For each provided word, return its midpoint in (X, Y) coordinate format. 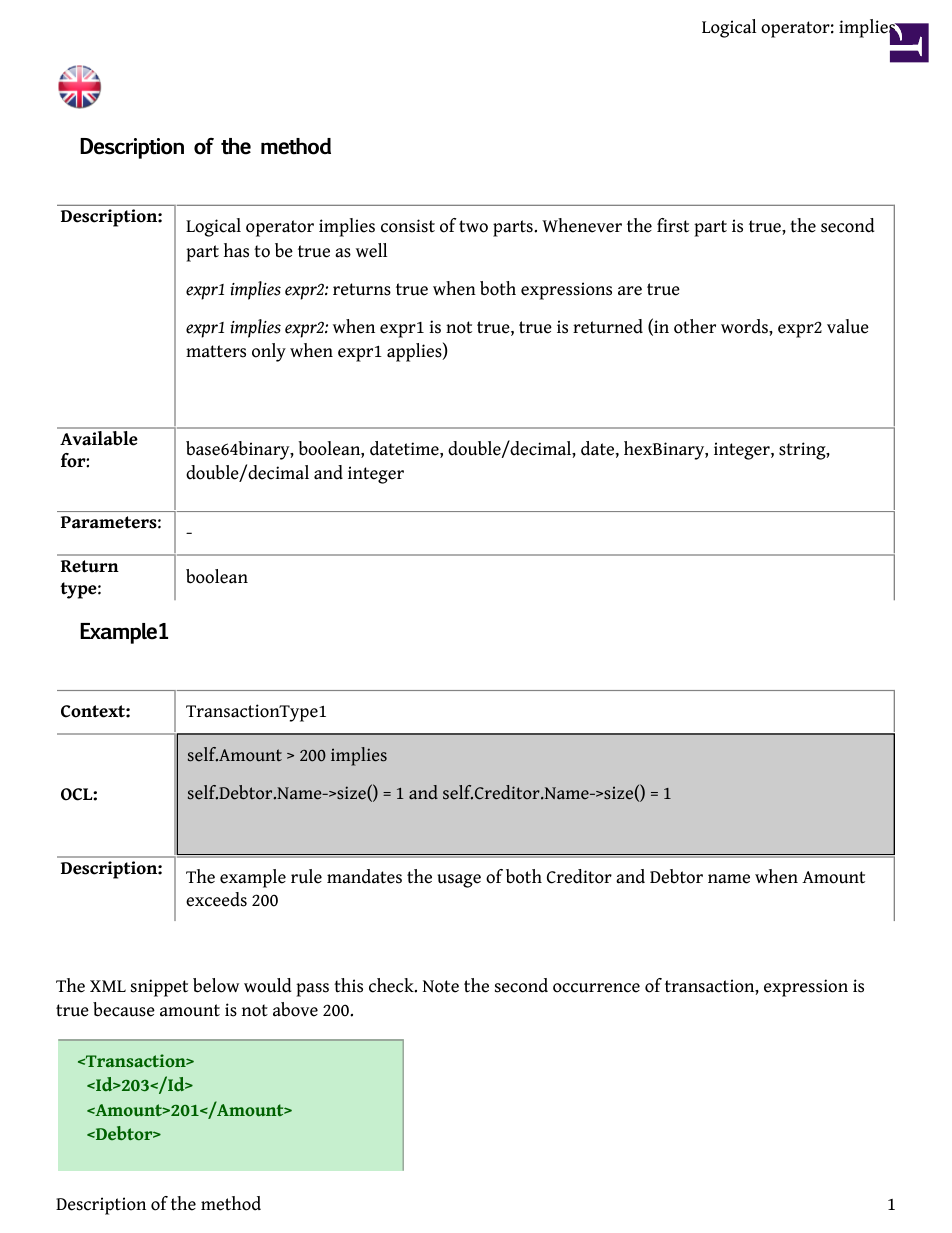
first (673, 225)
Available (98, 438)
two (473, 226)
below (216, 985)
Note (441, 986)
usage (459, 881)
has (236, 250)
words (745, 326)
